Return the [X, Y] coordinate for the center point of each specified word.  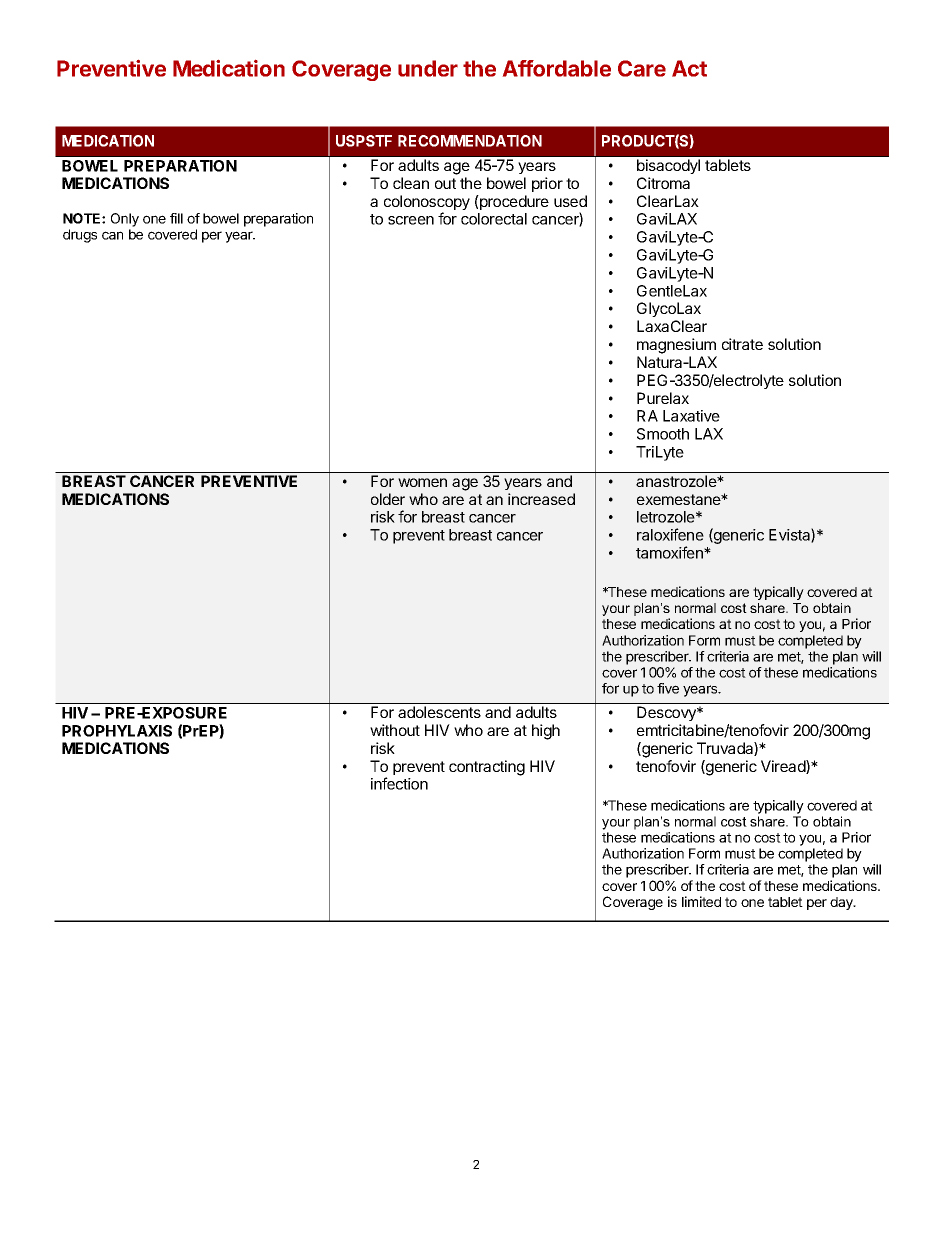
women [422, 482]
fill [176, 218]
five [668, 688]
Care [642, 68]
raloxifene [670, 534]
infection [399, 783]
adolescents [439, 712]
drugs [80, 236]
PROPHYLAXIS [117, 731]
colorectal [494, 219]
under [428, 68]
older [388, 499]
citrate [742, 344]
